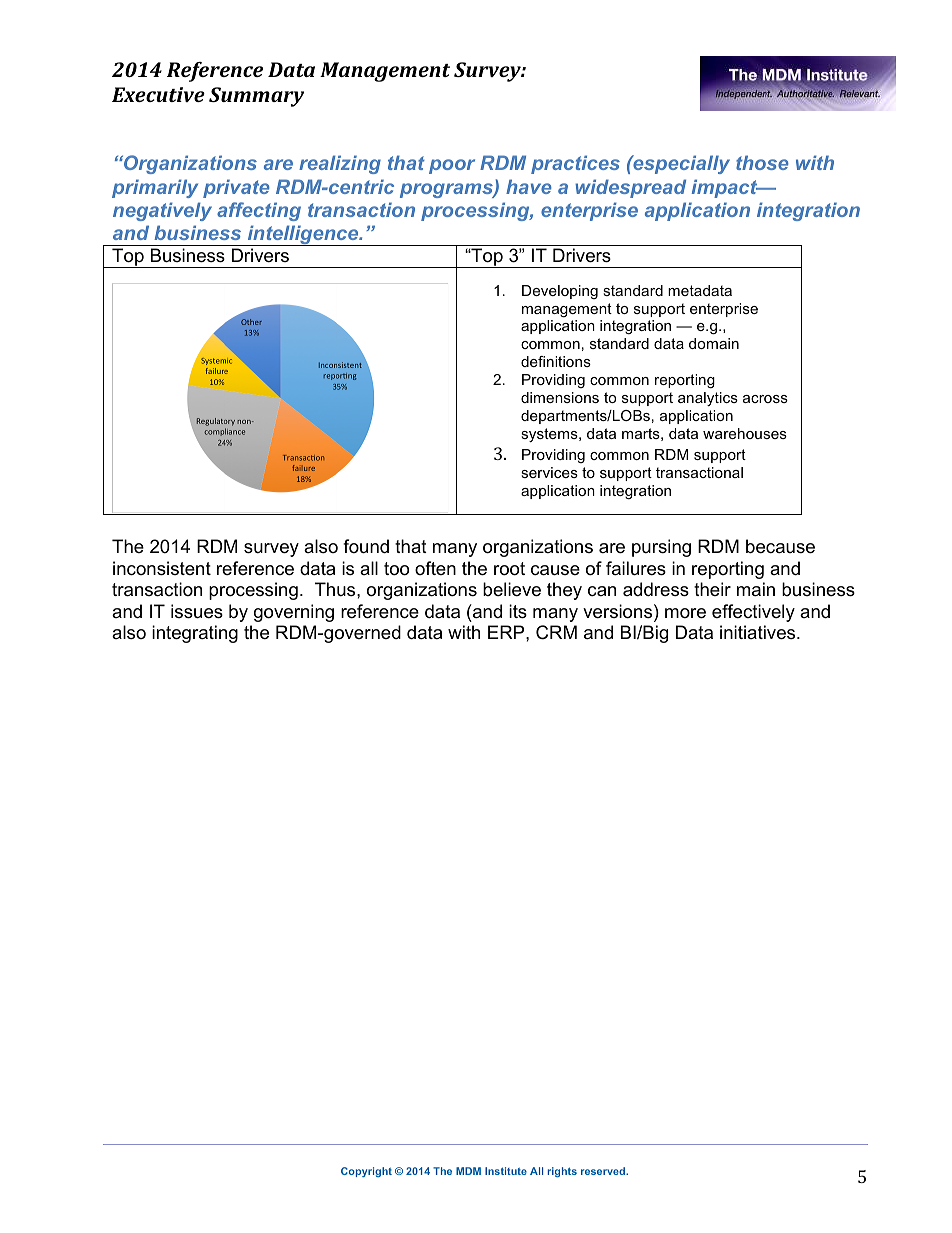 The image size is (952, 1233). Describe the element at coordinates (195, 634) in the document. I see `integrating` at that location.
